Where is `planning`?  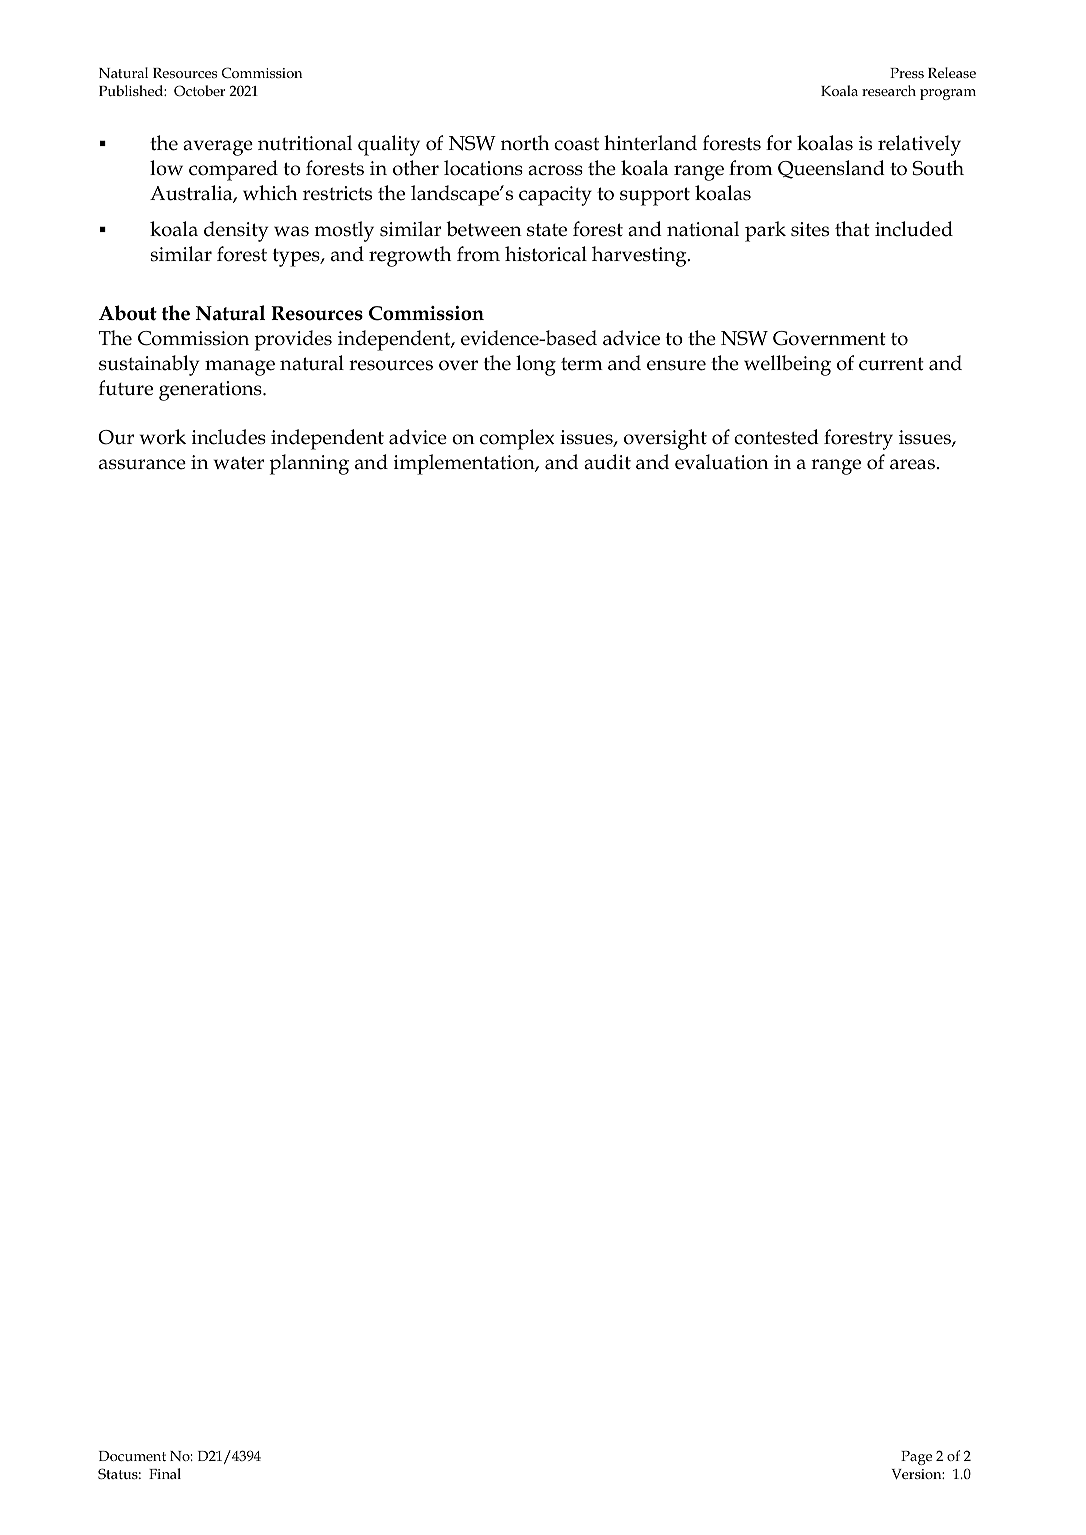
planning is located at coordinates (309, 464).
